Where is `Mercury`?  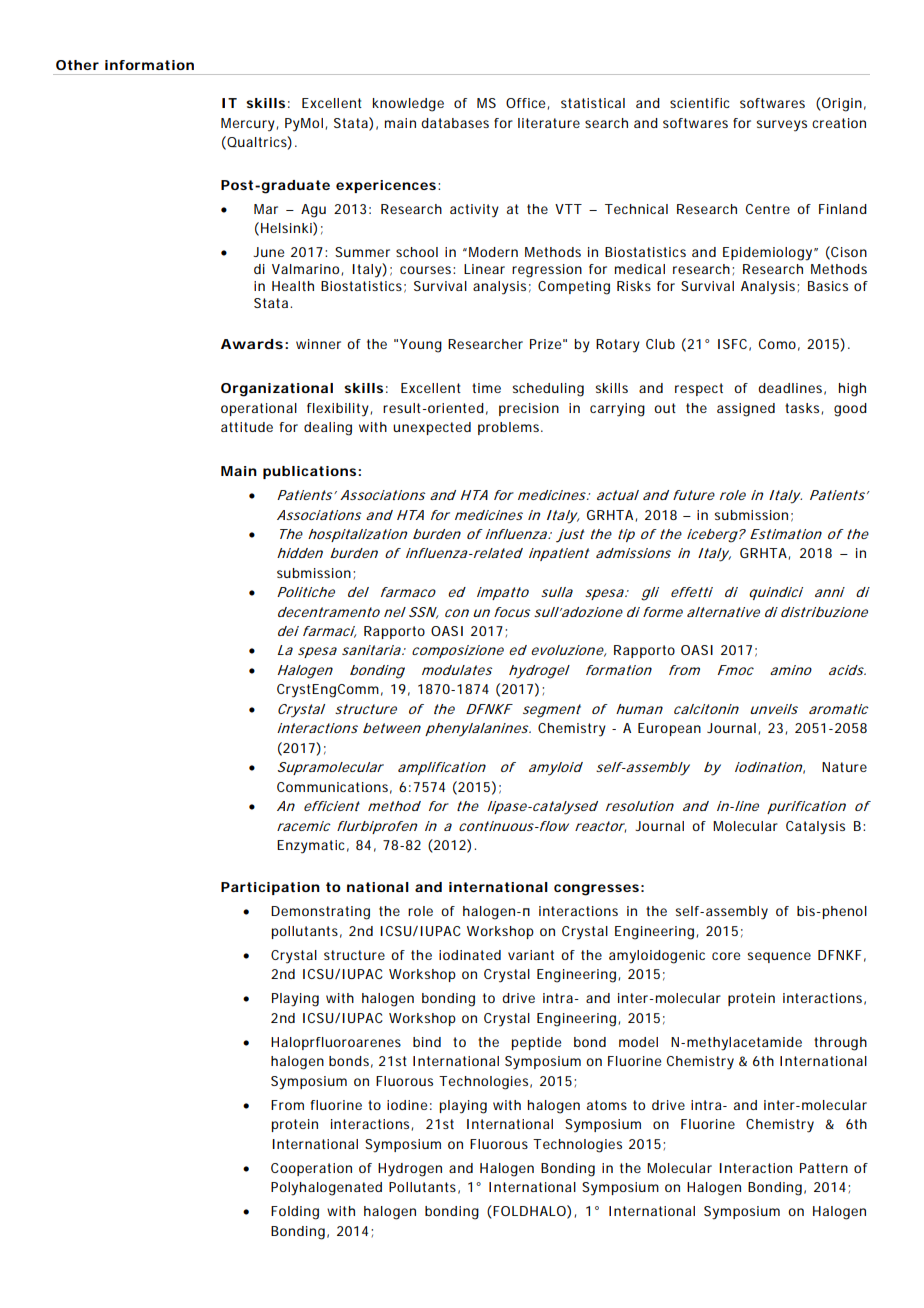
Mercury is located at coordinates (249, 125).
